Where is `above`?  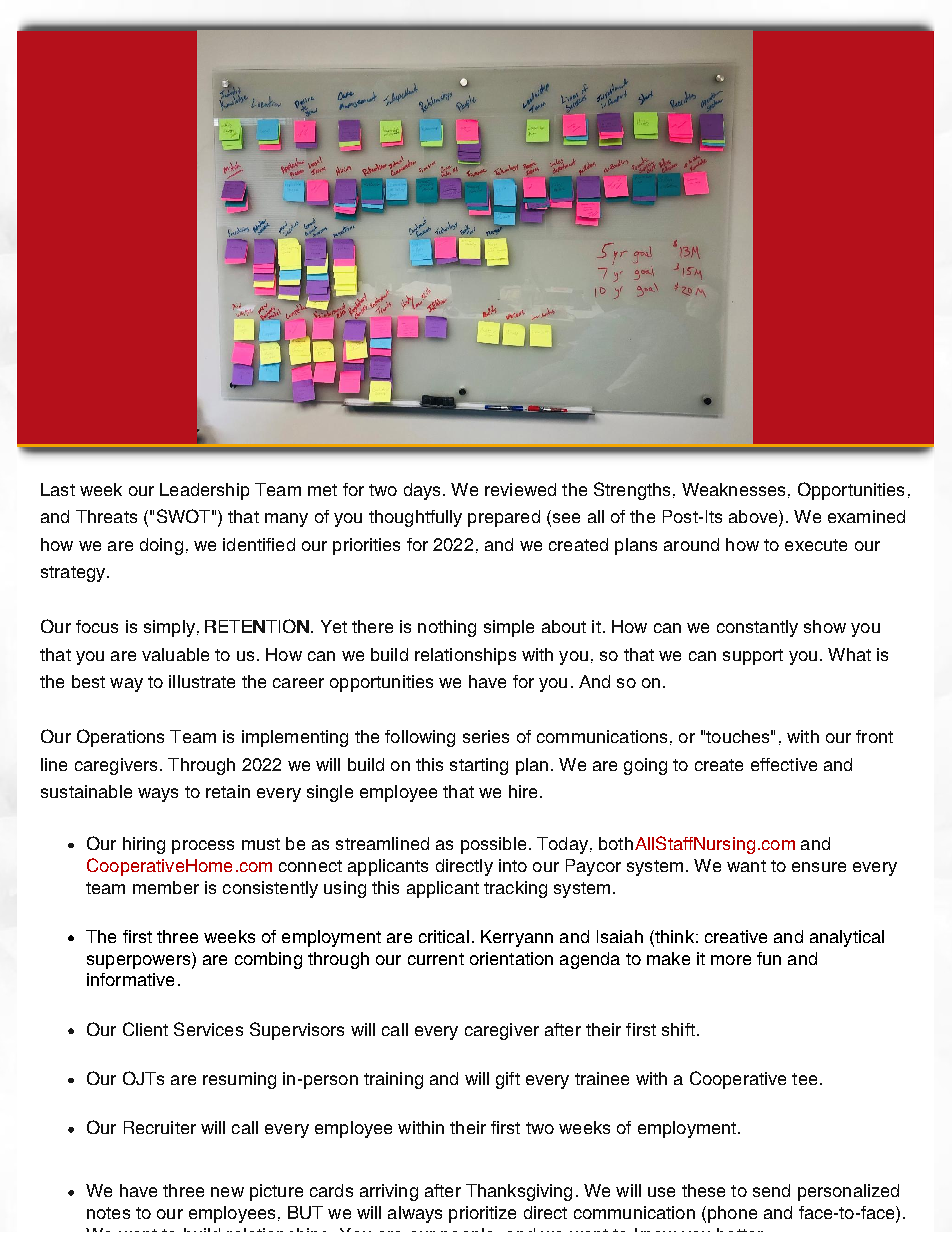
above is located at coordinates (754, 518).
